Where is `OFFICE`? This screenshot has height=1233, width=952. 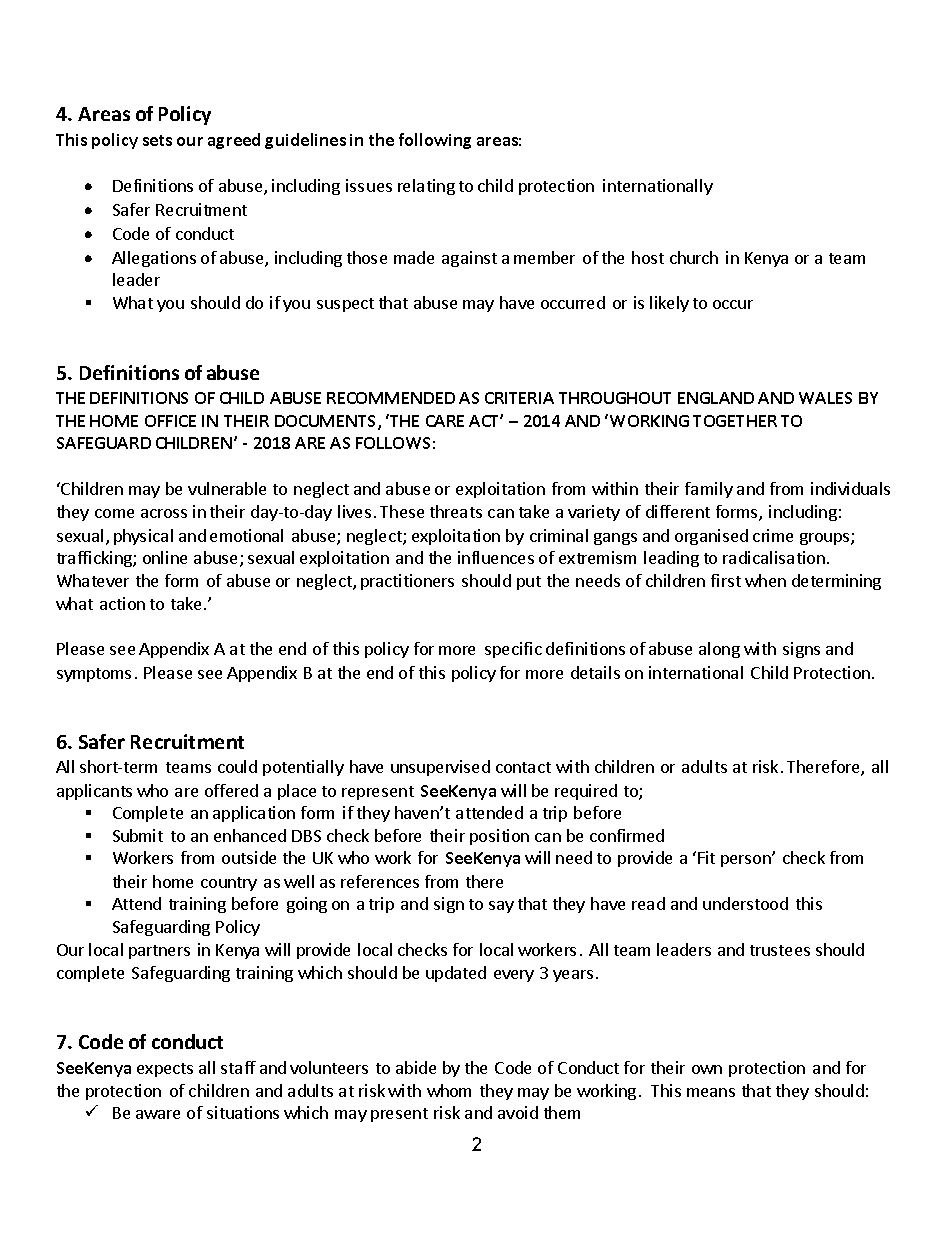
OFFICE is located at coordinates (170, 421).
